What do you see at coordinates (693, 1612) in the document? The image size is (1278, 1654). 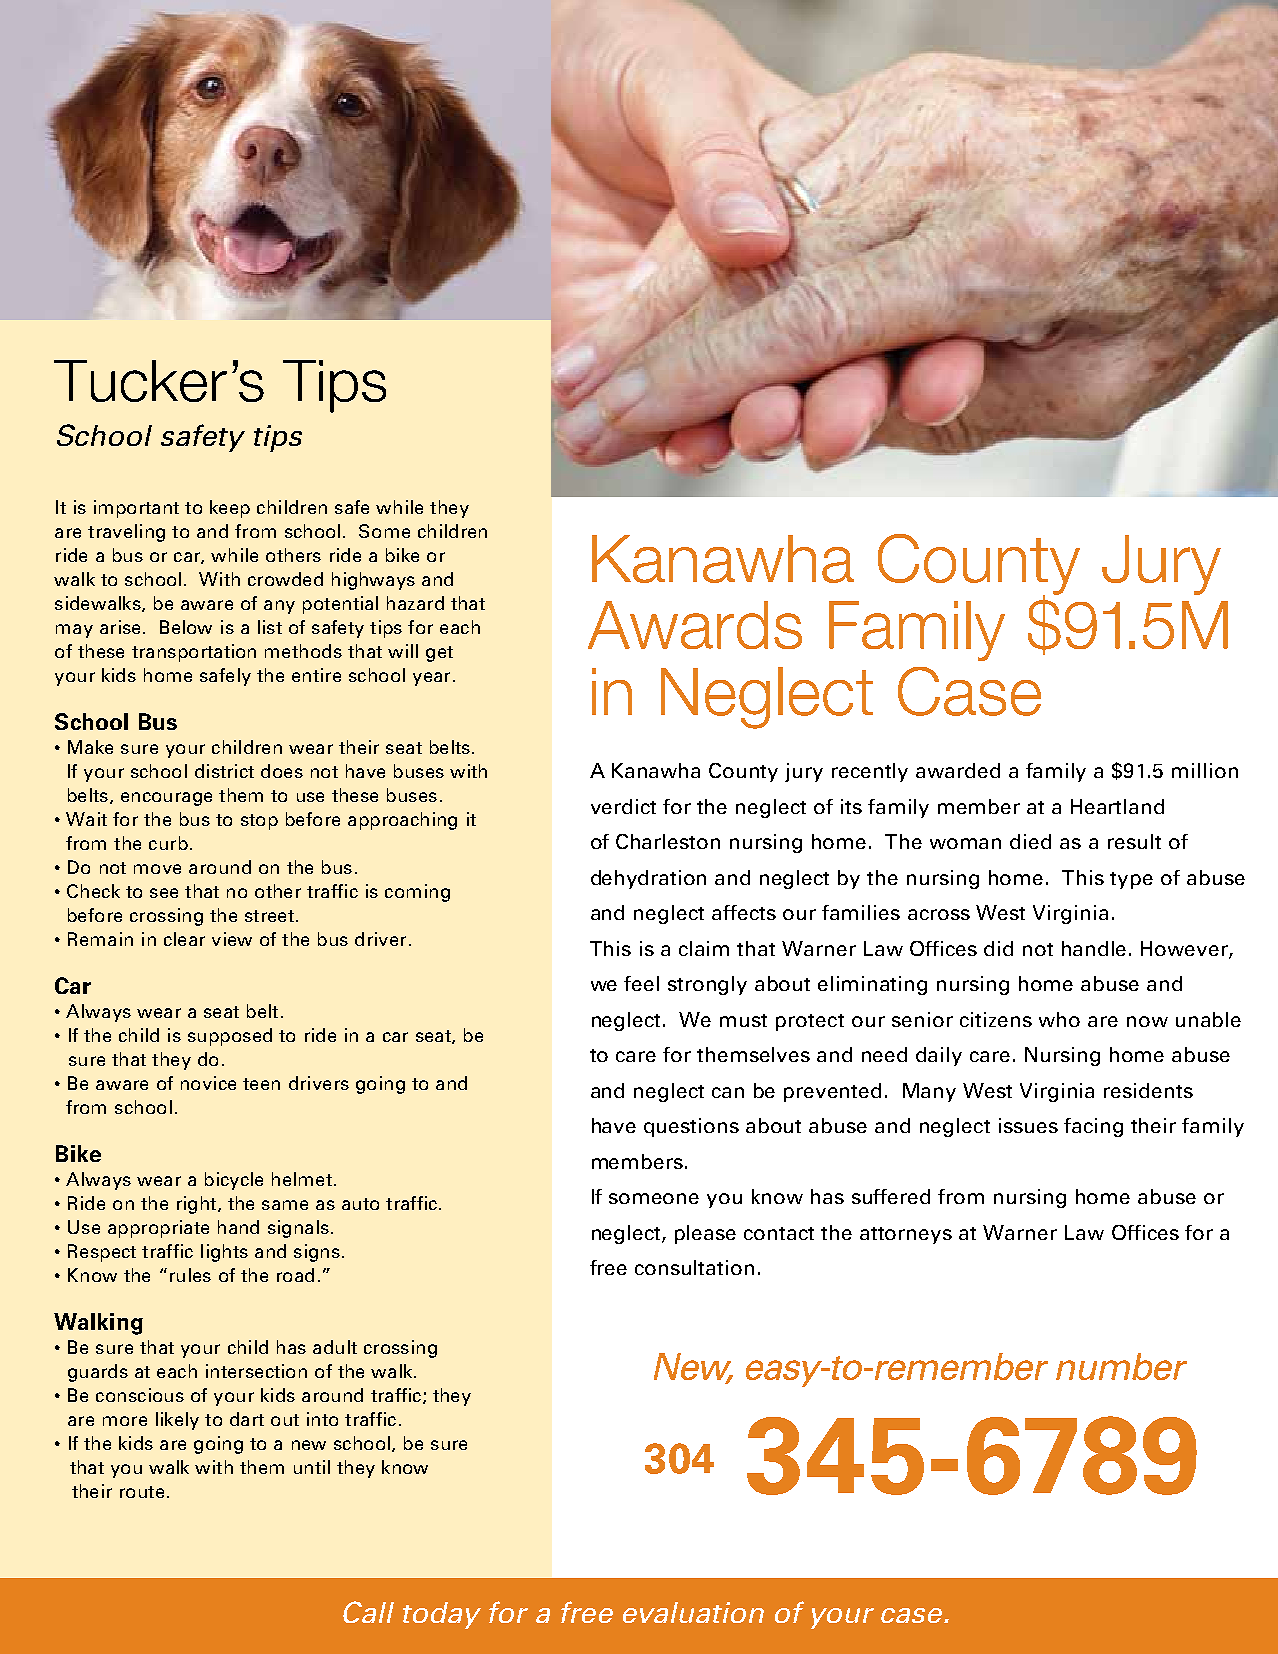 I see `evaluation` at bounding box center [693, 1612].
